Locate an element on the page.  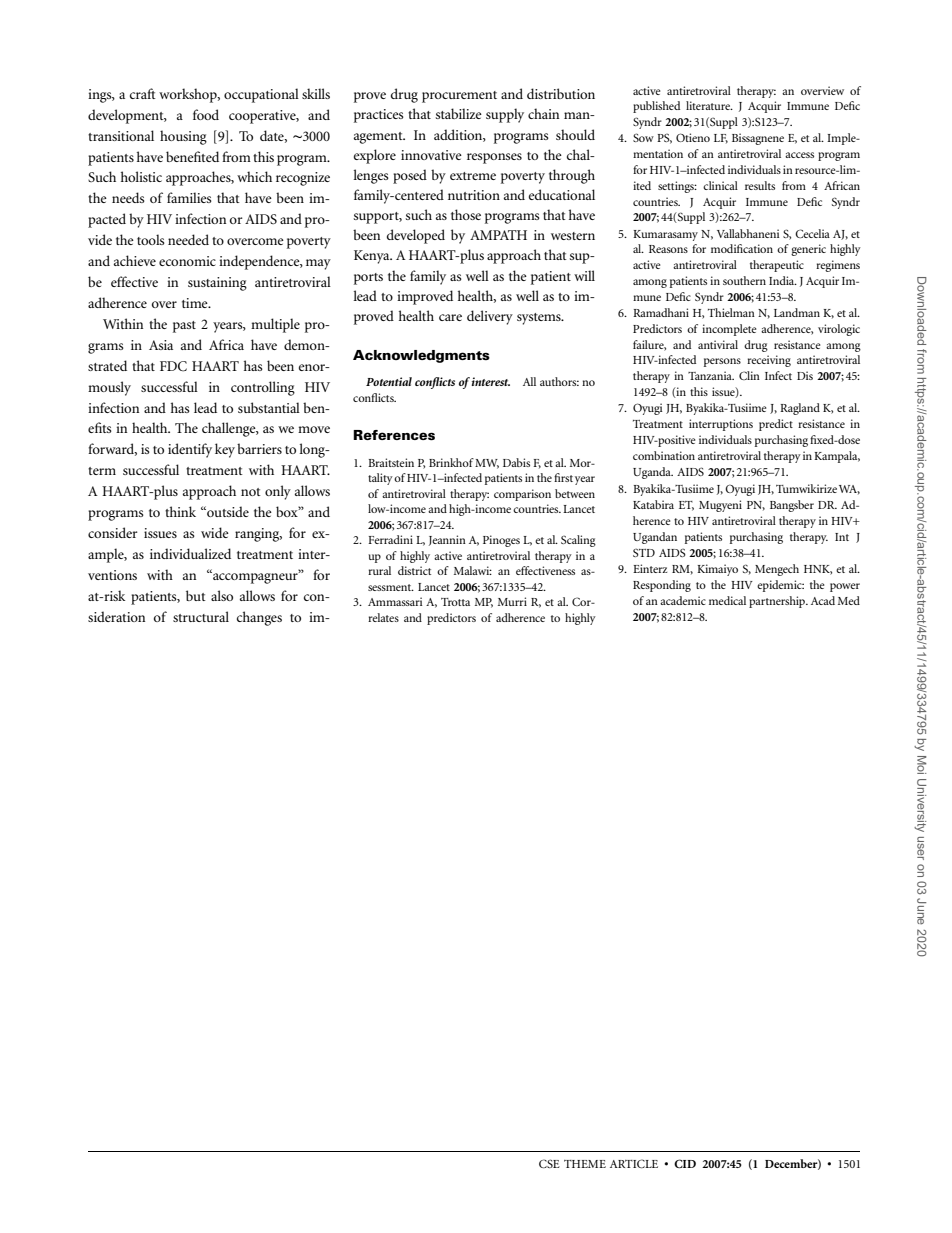
Malawi is located at coordinates (473, 570).
